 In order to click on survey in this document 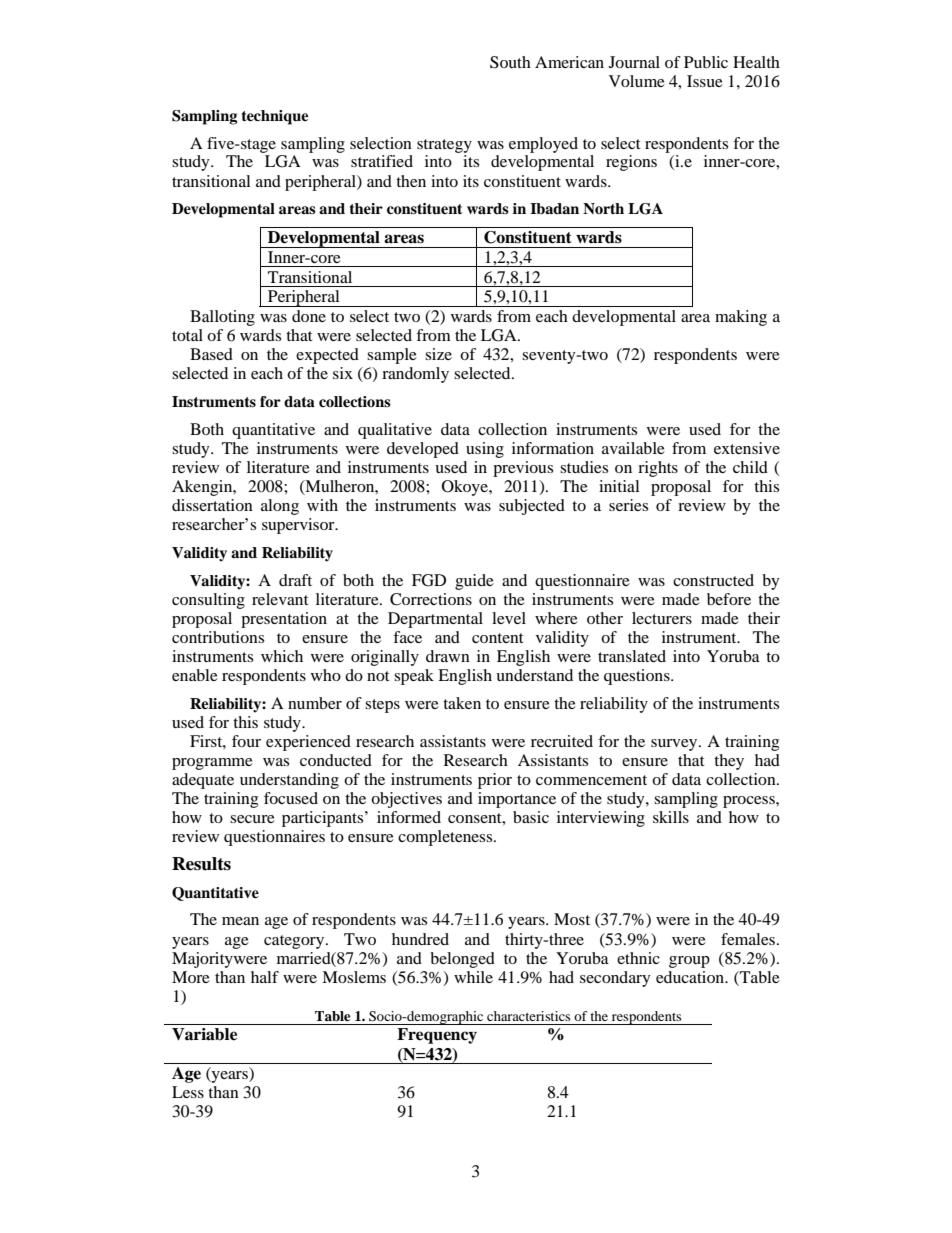, I will do `click(675, 745)`.
